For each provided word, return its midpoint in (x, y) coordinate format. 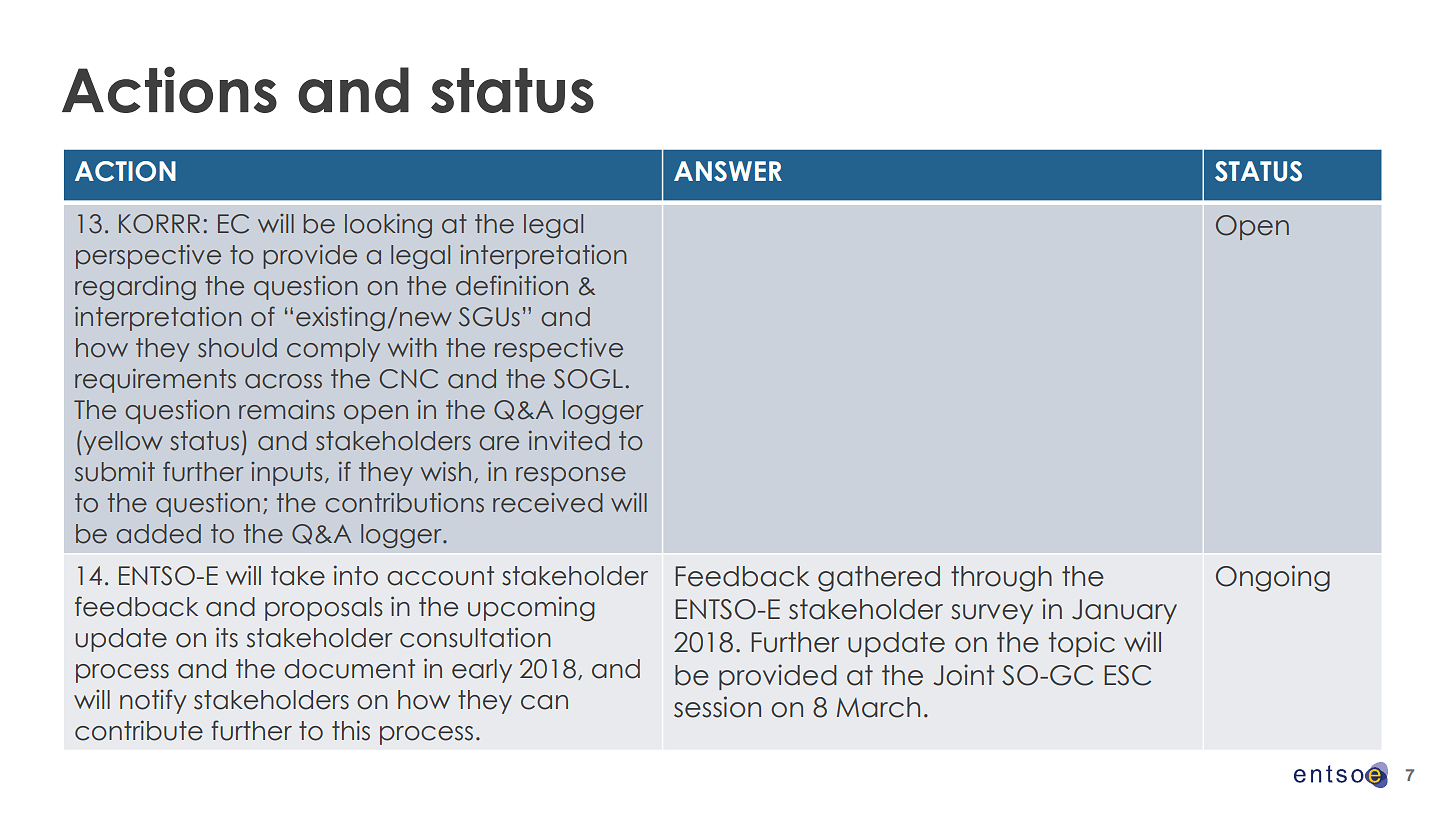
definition (512, 285)
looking (388, 226)
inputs (286, 474)
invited (569, 440)
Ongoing (1273, 578)
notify (153, 701)
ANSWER (728, 171)
